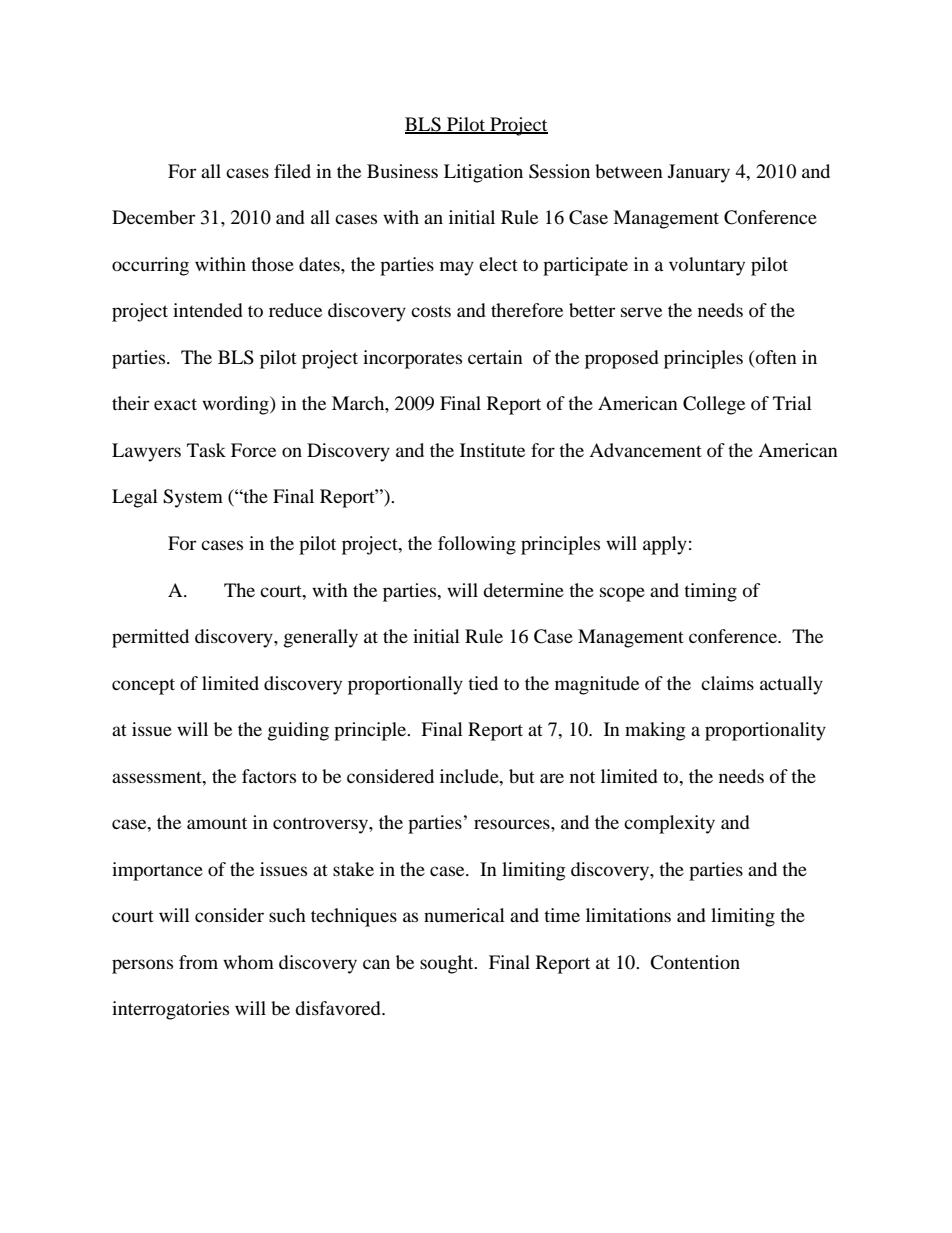 This screenshot has width=952, height=1233. Describe the element at coordinates (198, 962) in the screenshot. I see `from` at that location.
